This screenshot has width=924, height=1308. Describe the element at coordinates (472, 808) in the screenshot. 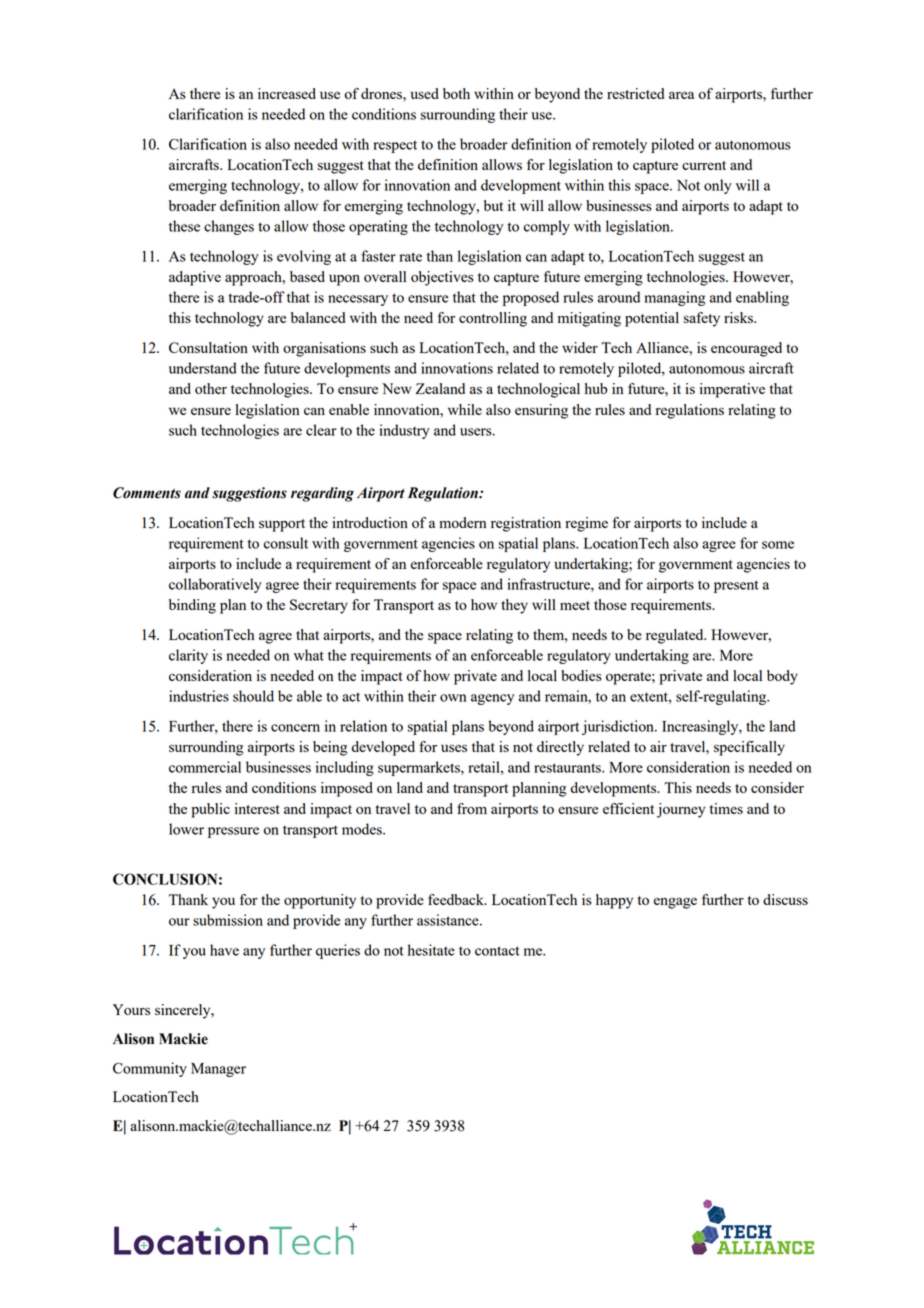

I see `from` at that location.
